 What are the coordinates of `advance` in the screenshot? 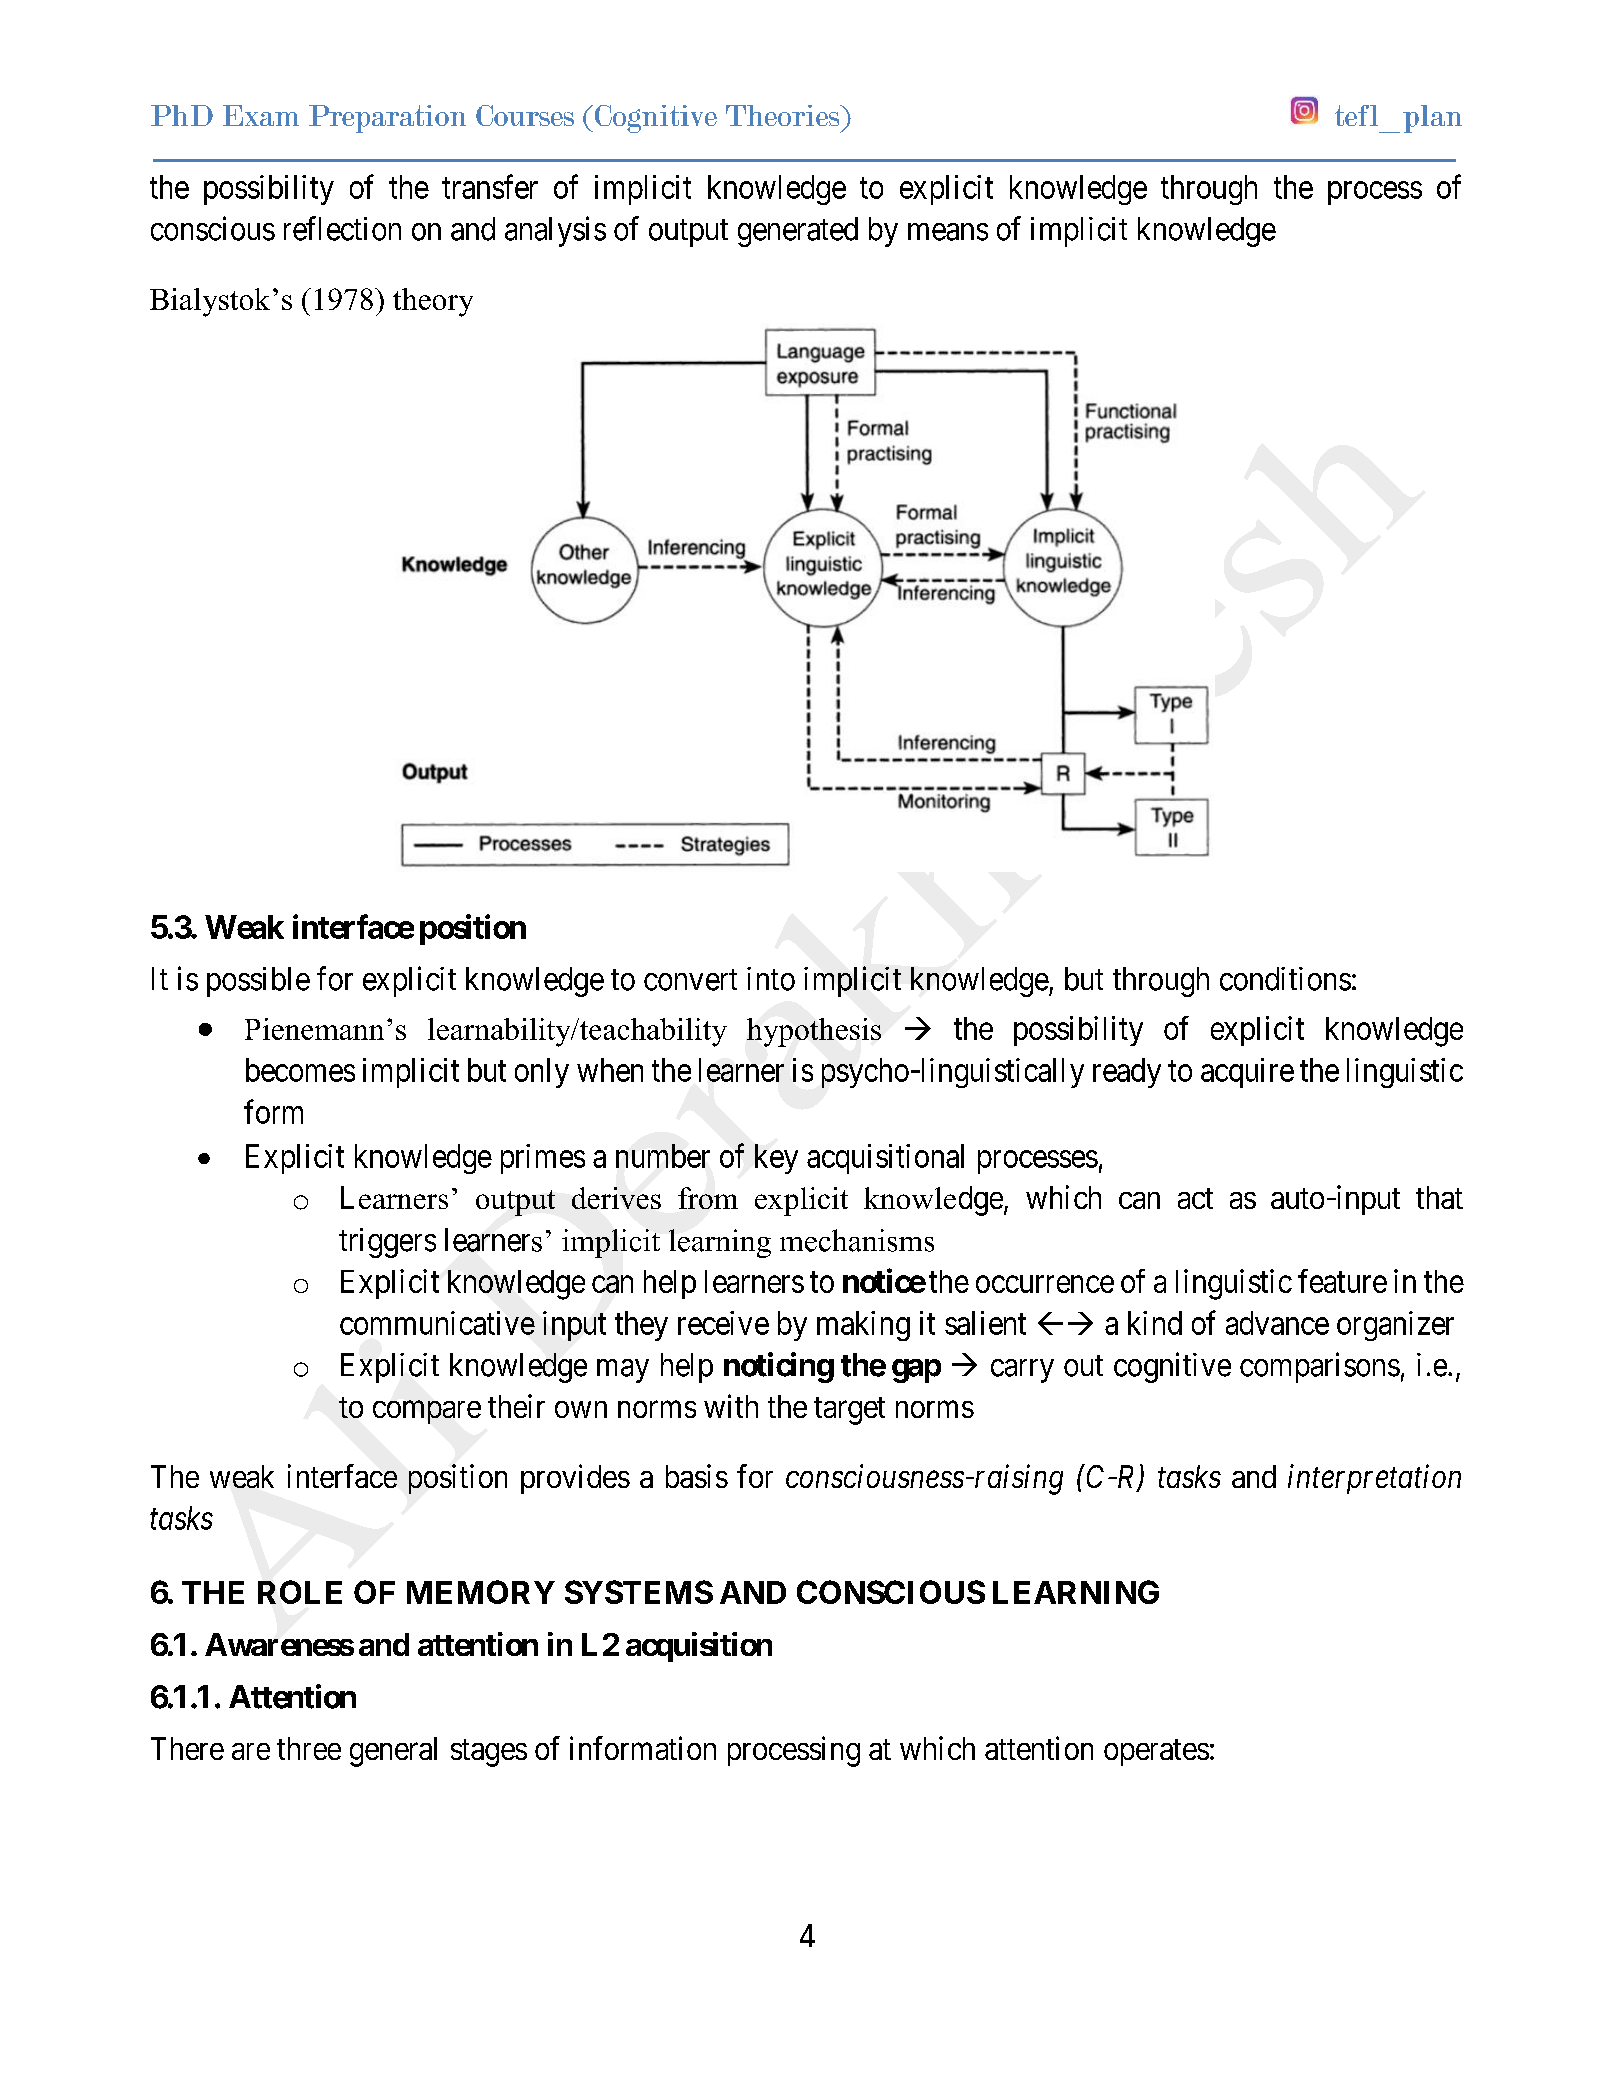 It's located at (1277, 1323).
